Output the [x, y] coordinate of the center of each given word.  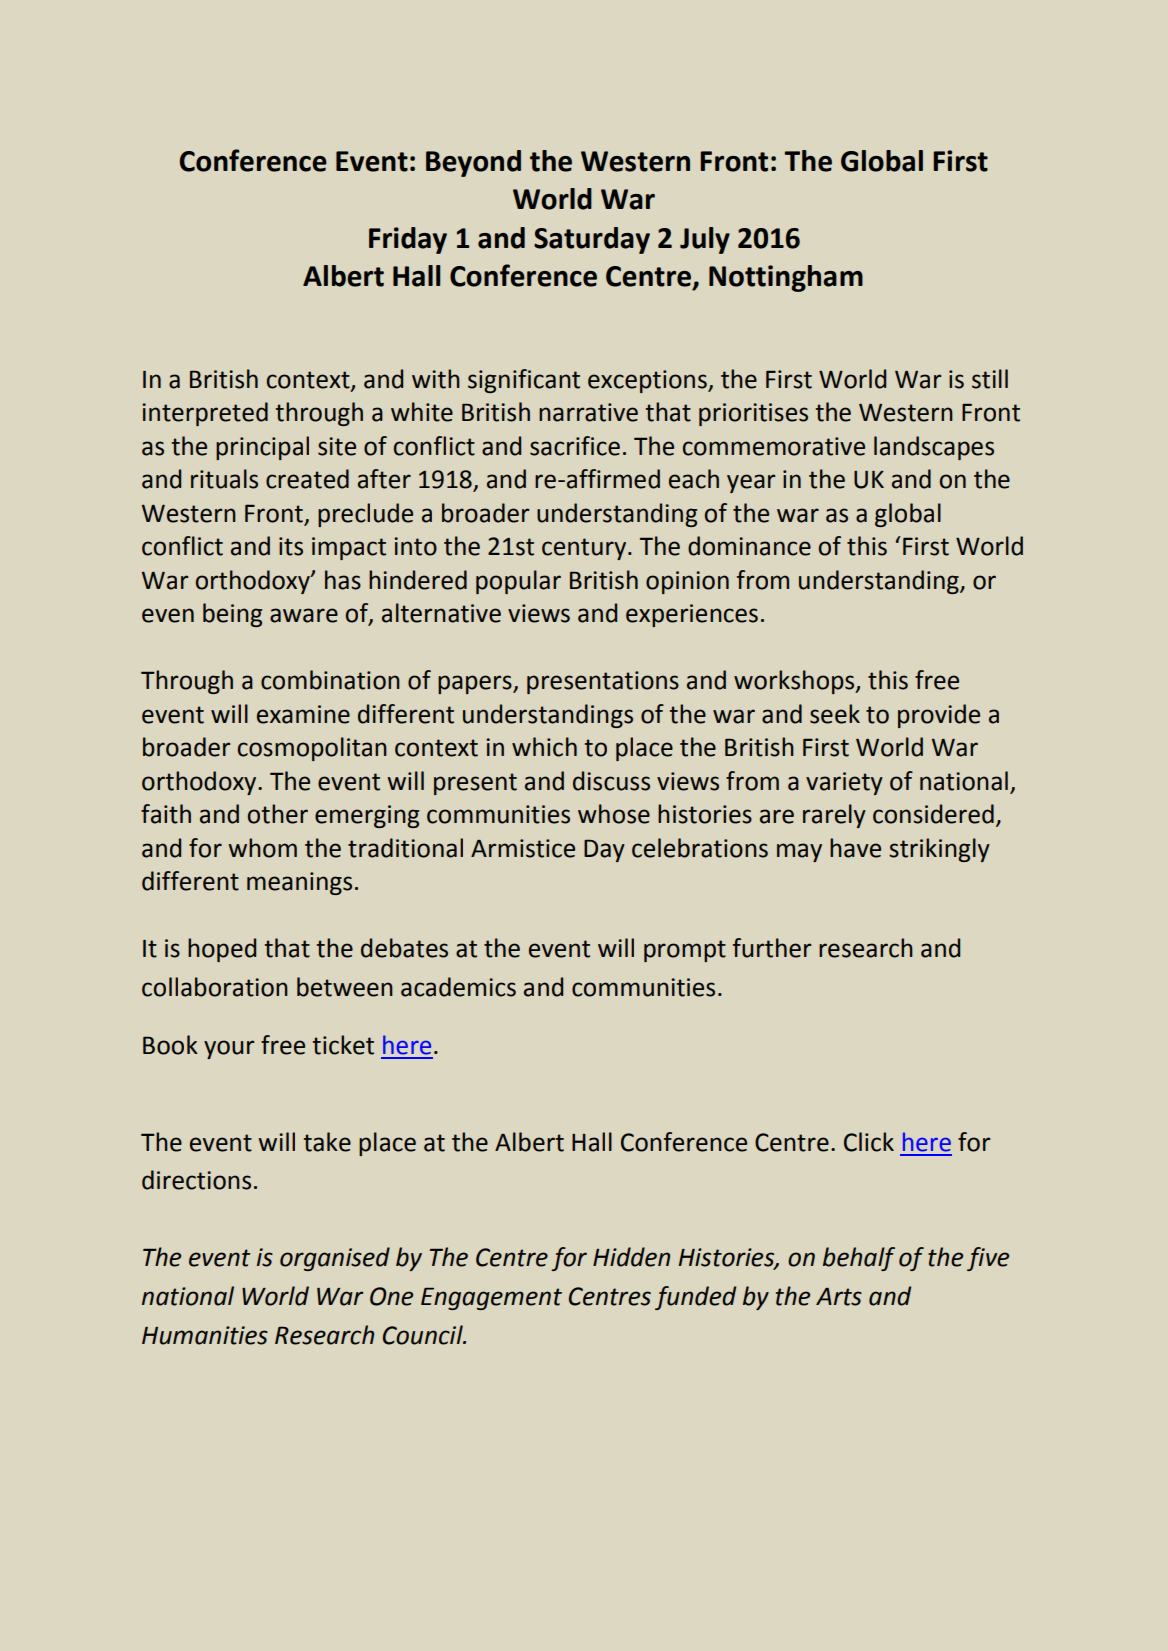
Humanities [205, 1335]
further [772, 948]
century [585, 549]
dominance [749, 546]
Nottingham [786, 278]
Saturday [592, 240]
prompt [685, 951]
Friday [408, 240]
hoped [222, 950]
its [291, 546]
